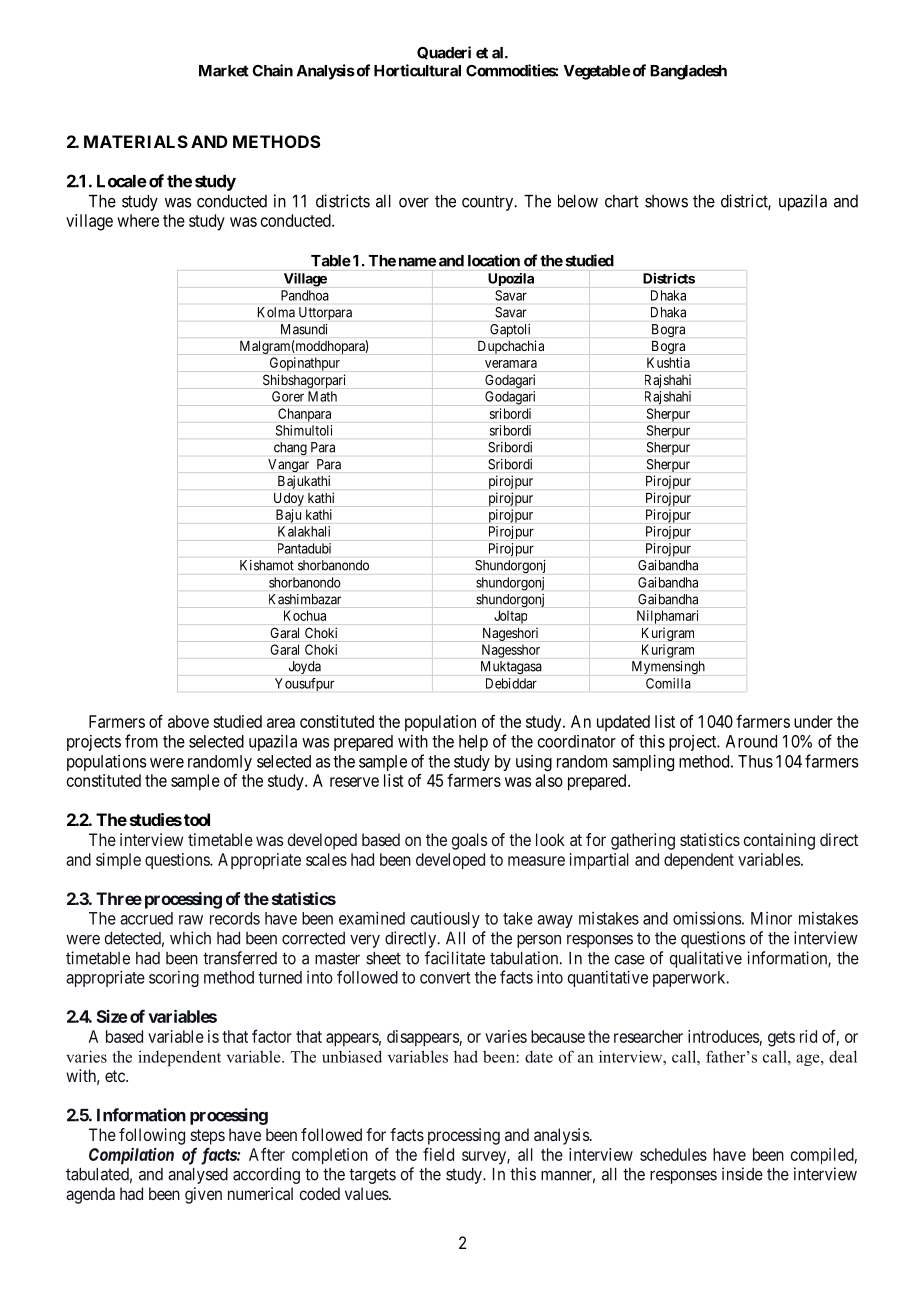 The width and height of the screenshot is (924, 1307). Describe the element at coordinates (322, 396) in the screenshot. I see `Math` at that location.
